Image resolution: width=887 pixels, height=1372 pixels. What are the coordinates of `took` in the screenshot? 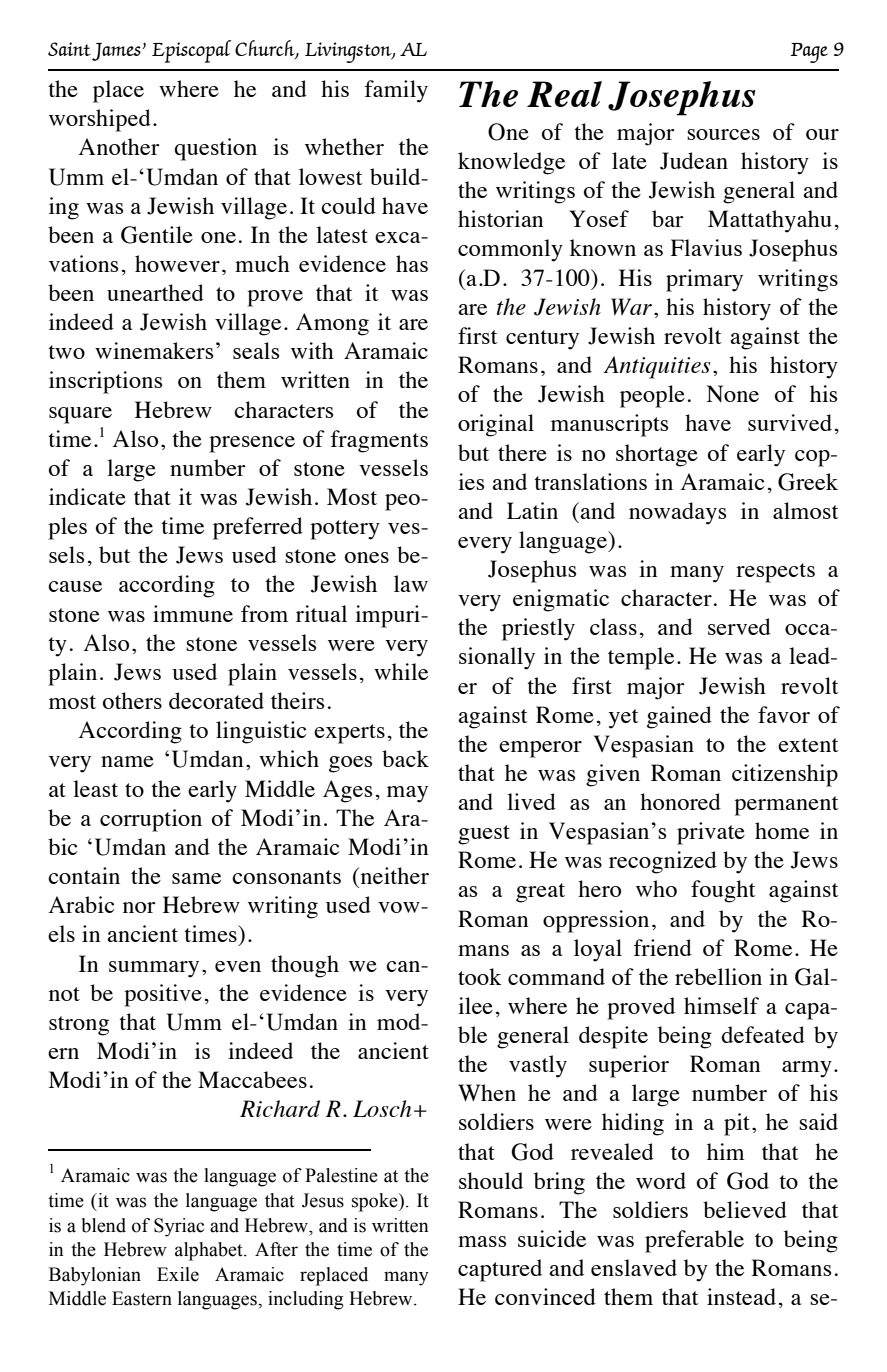 It's located at (480, 976).
